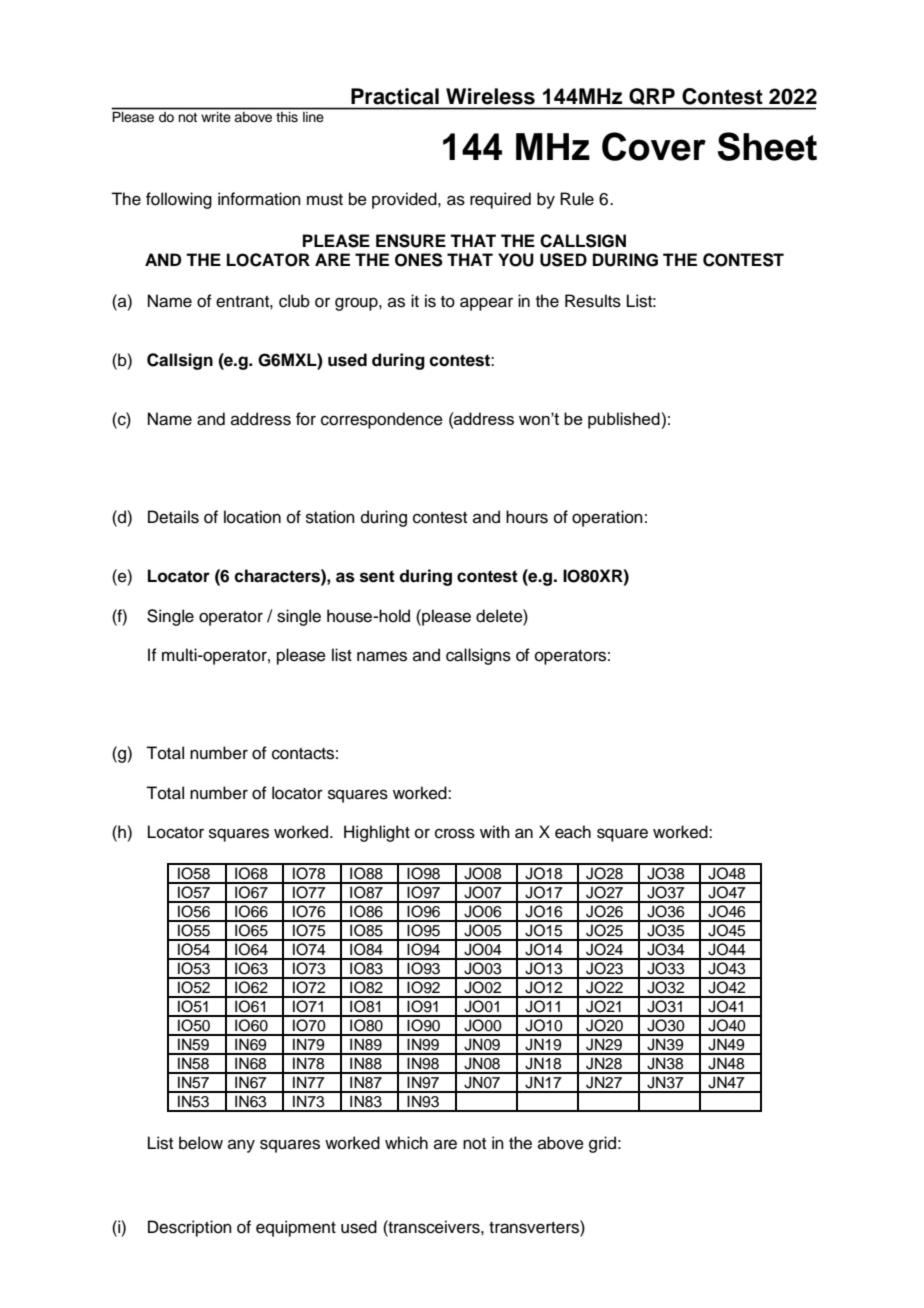 The width and height of the screenshot is (924, 1308). I want to click on location, so click(252, 517).
